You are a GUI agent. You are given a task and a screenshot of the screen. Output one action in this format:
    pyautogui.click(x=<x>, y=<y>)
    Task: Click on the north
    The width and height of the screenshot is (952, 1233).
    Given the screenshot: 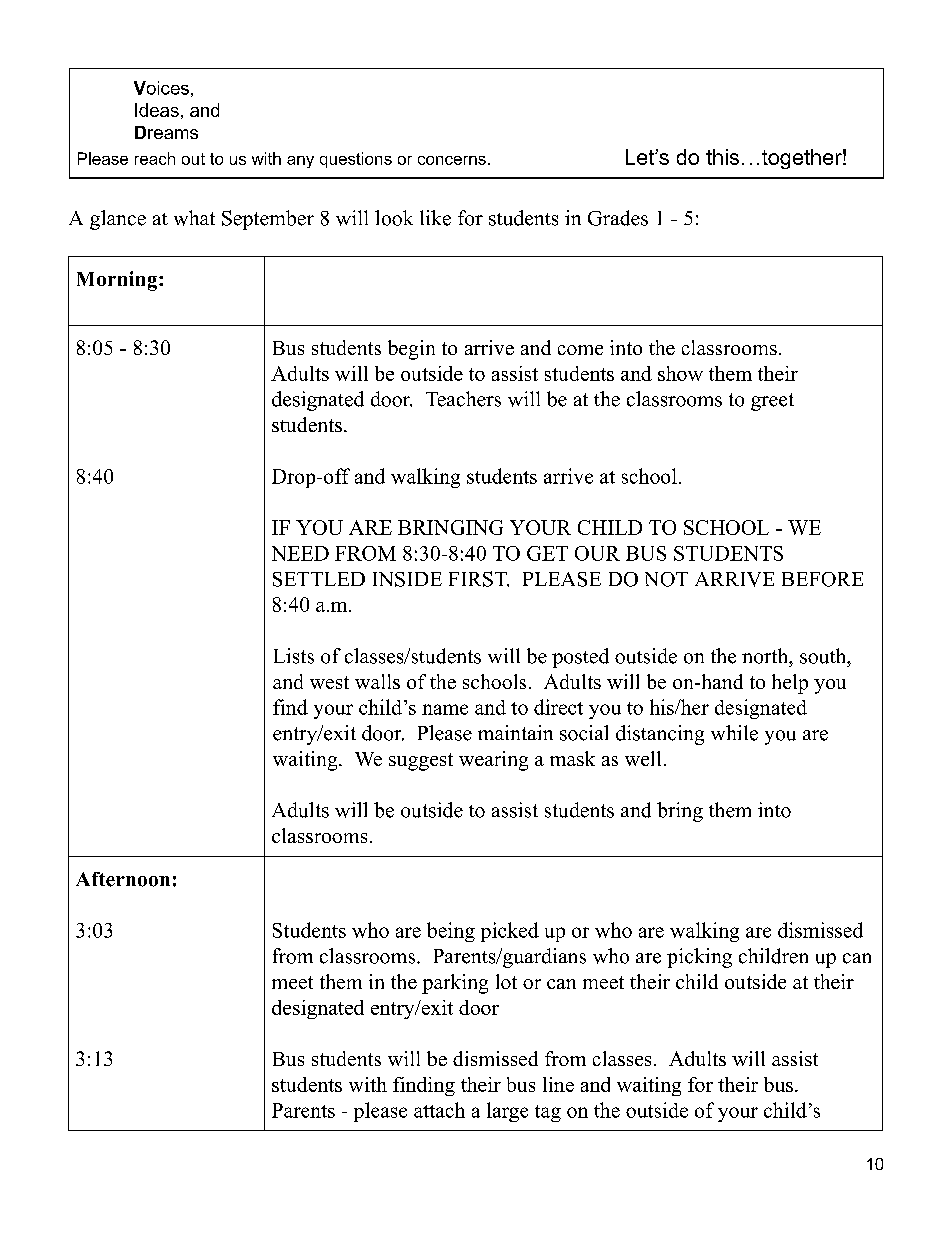 What is the action you would take?
    pyautogui.click(x=766, y=656)
